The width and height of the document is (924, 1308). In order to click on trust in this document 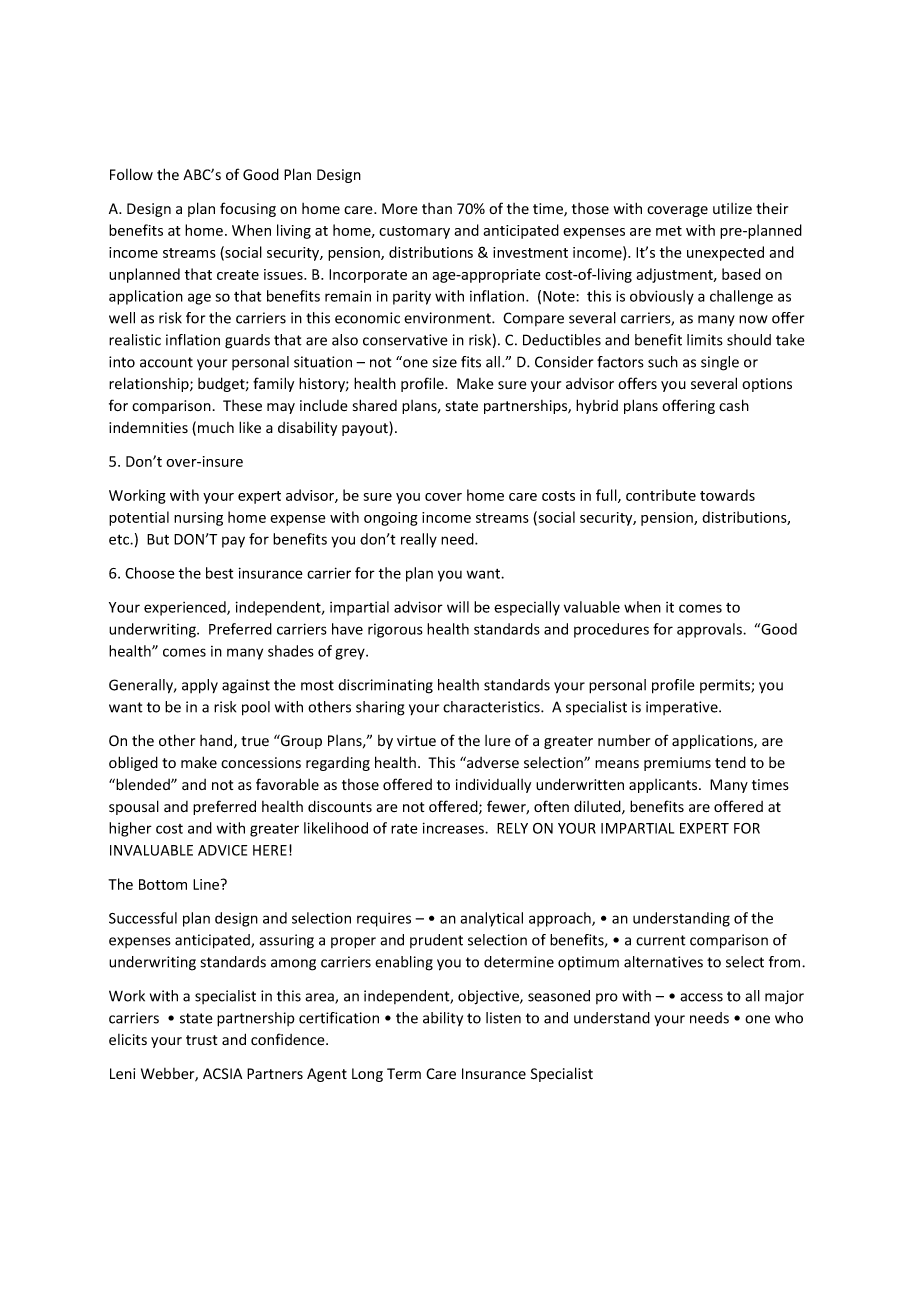, I will do `click(201, 1040)`.
